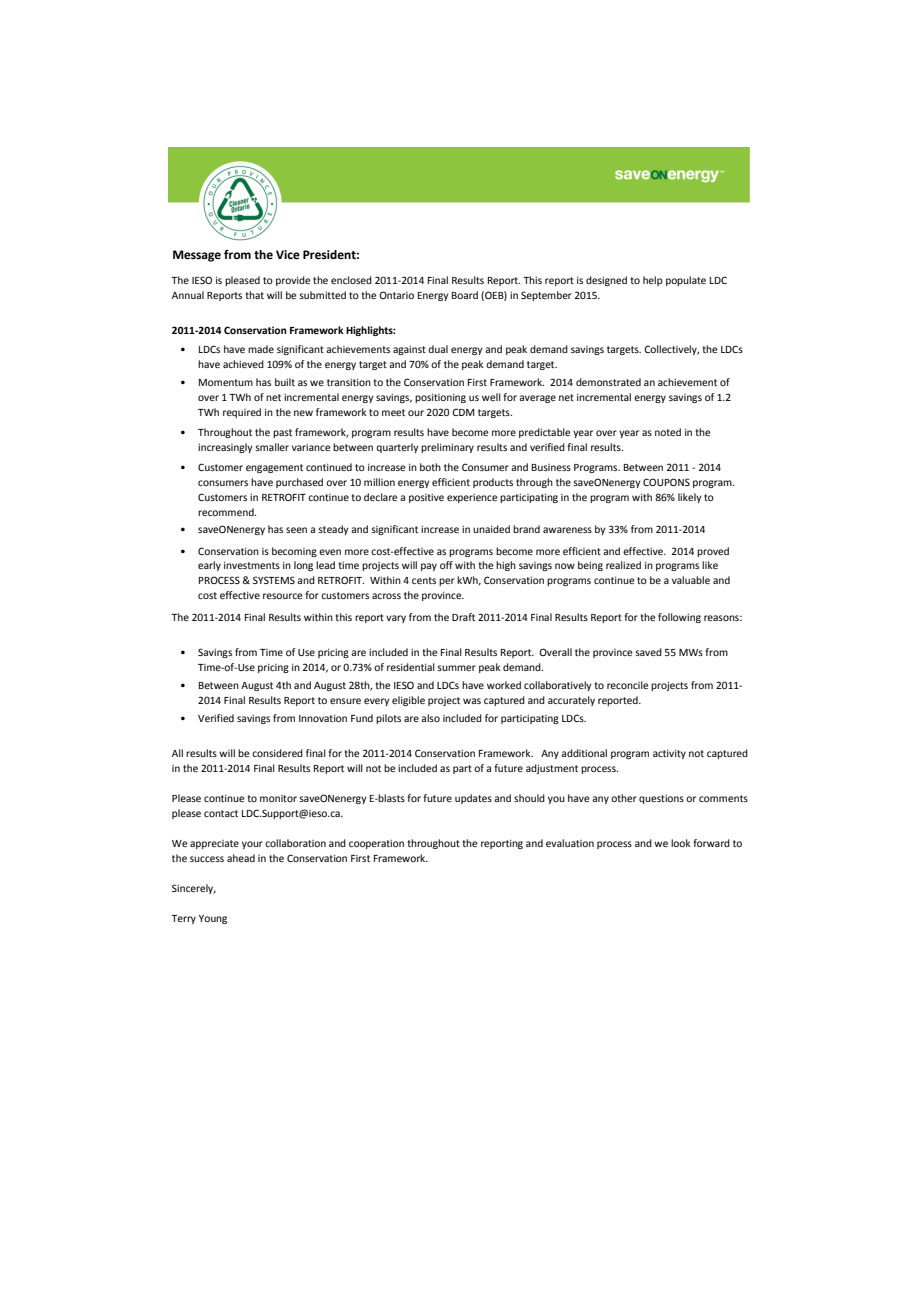 This image has width=924, height=1308. What do you see at coordinates (653, 281) in the image?
I see `help` at bounding box center [653, 281].
